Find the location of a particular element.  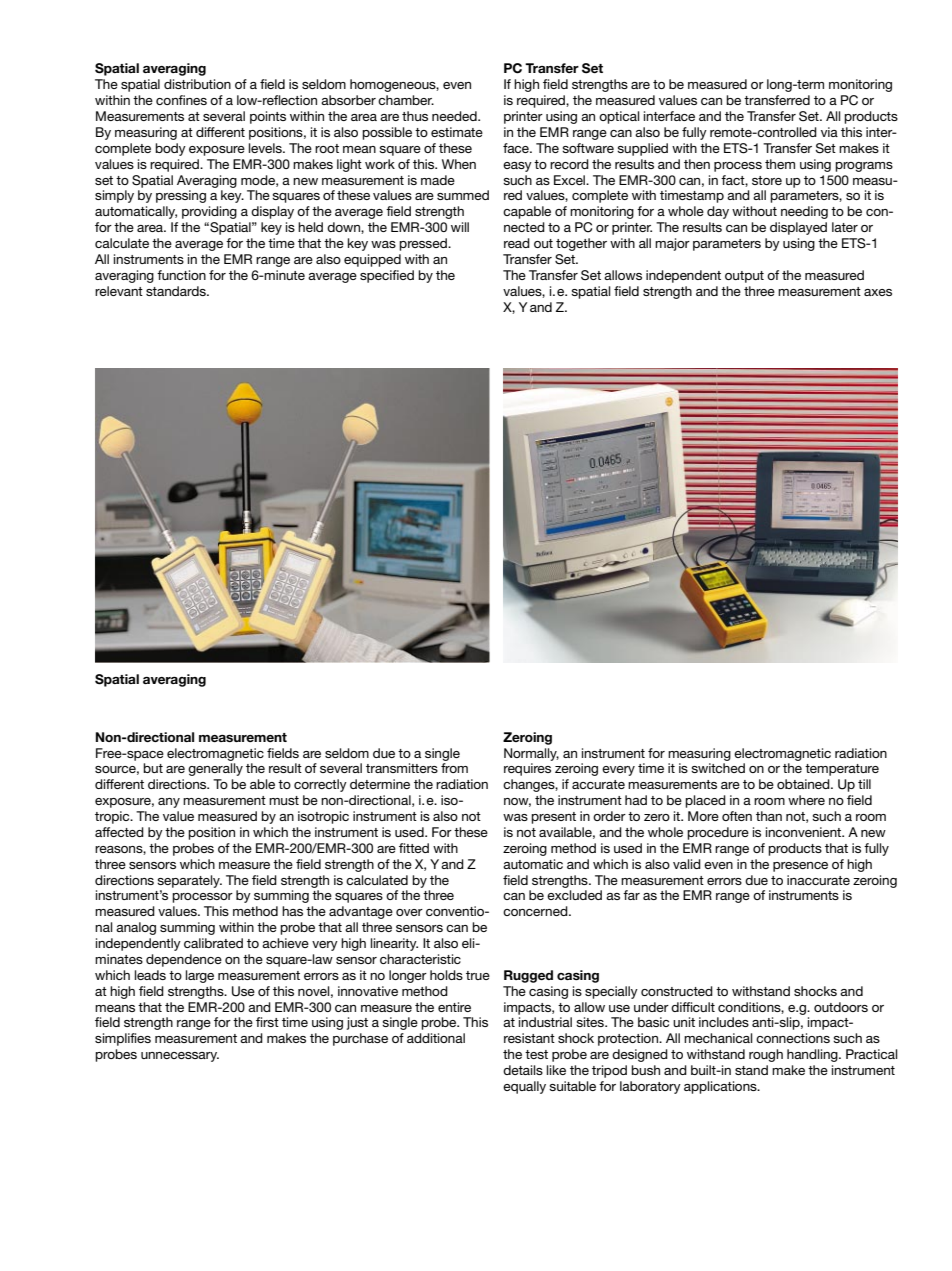

generally is located at coordinates (215, 769).
